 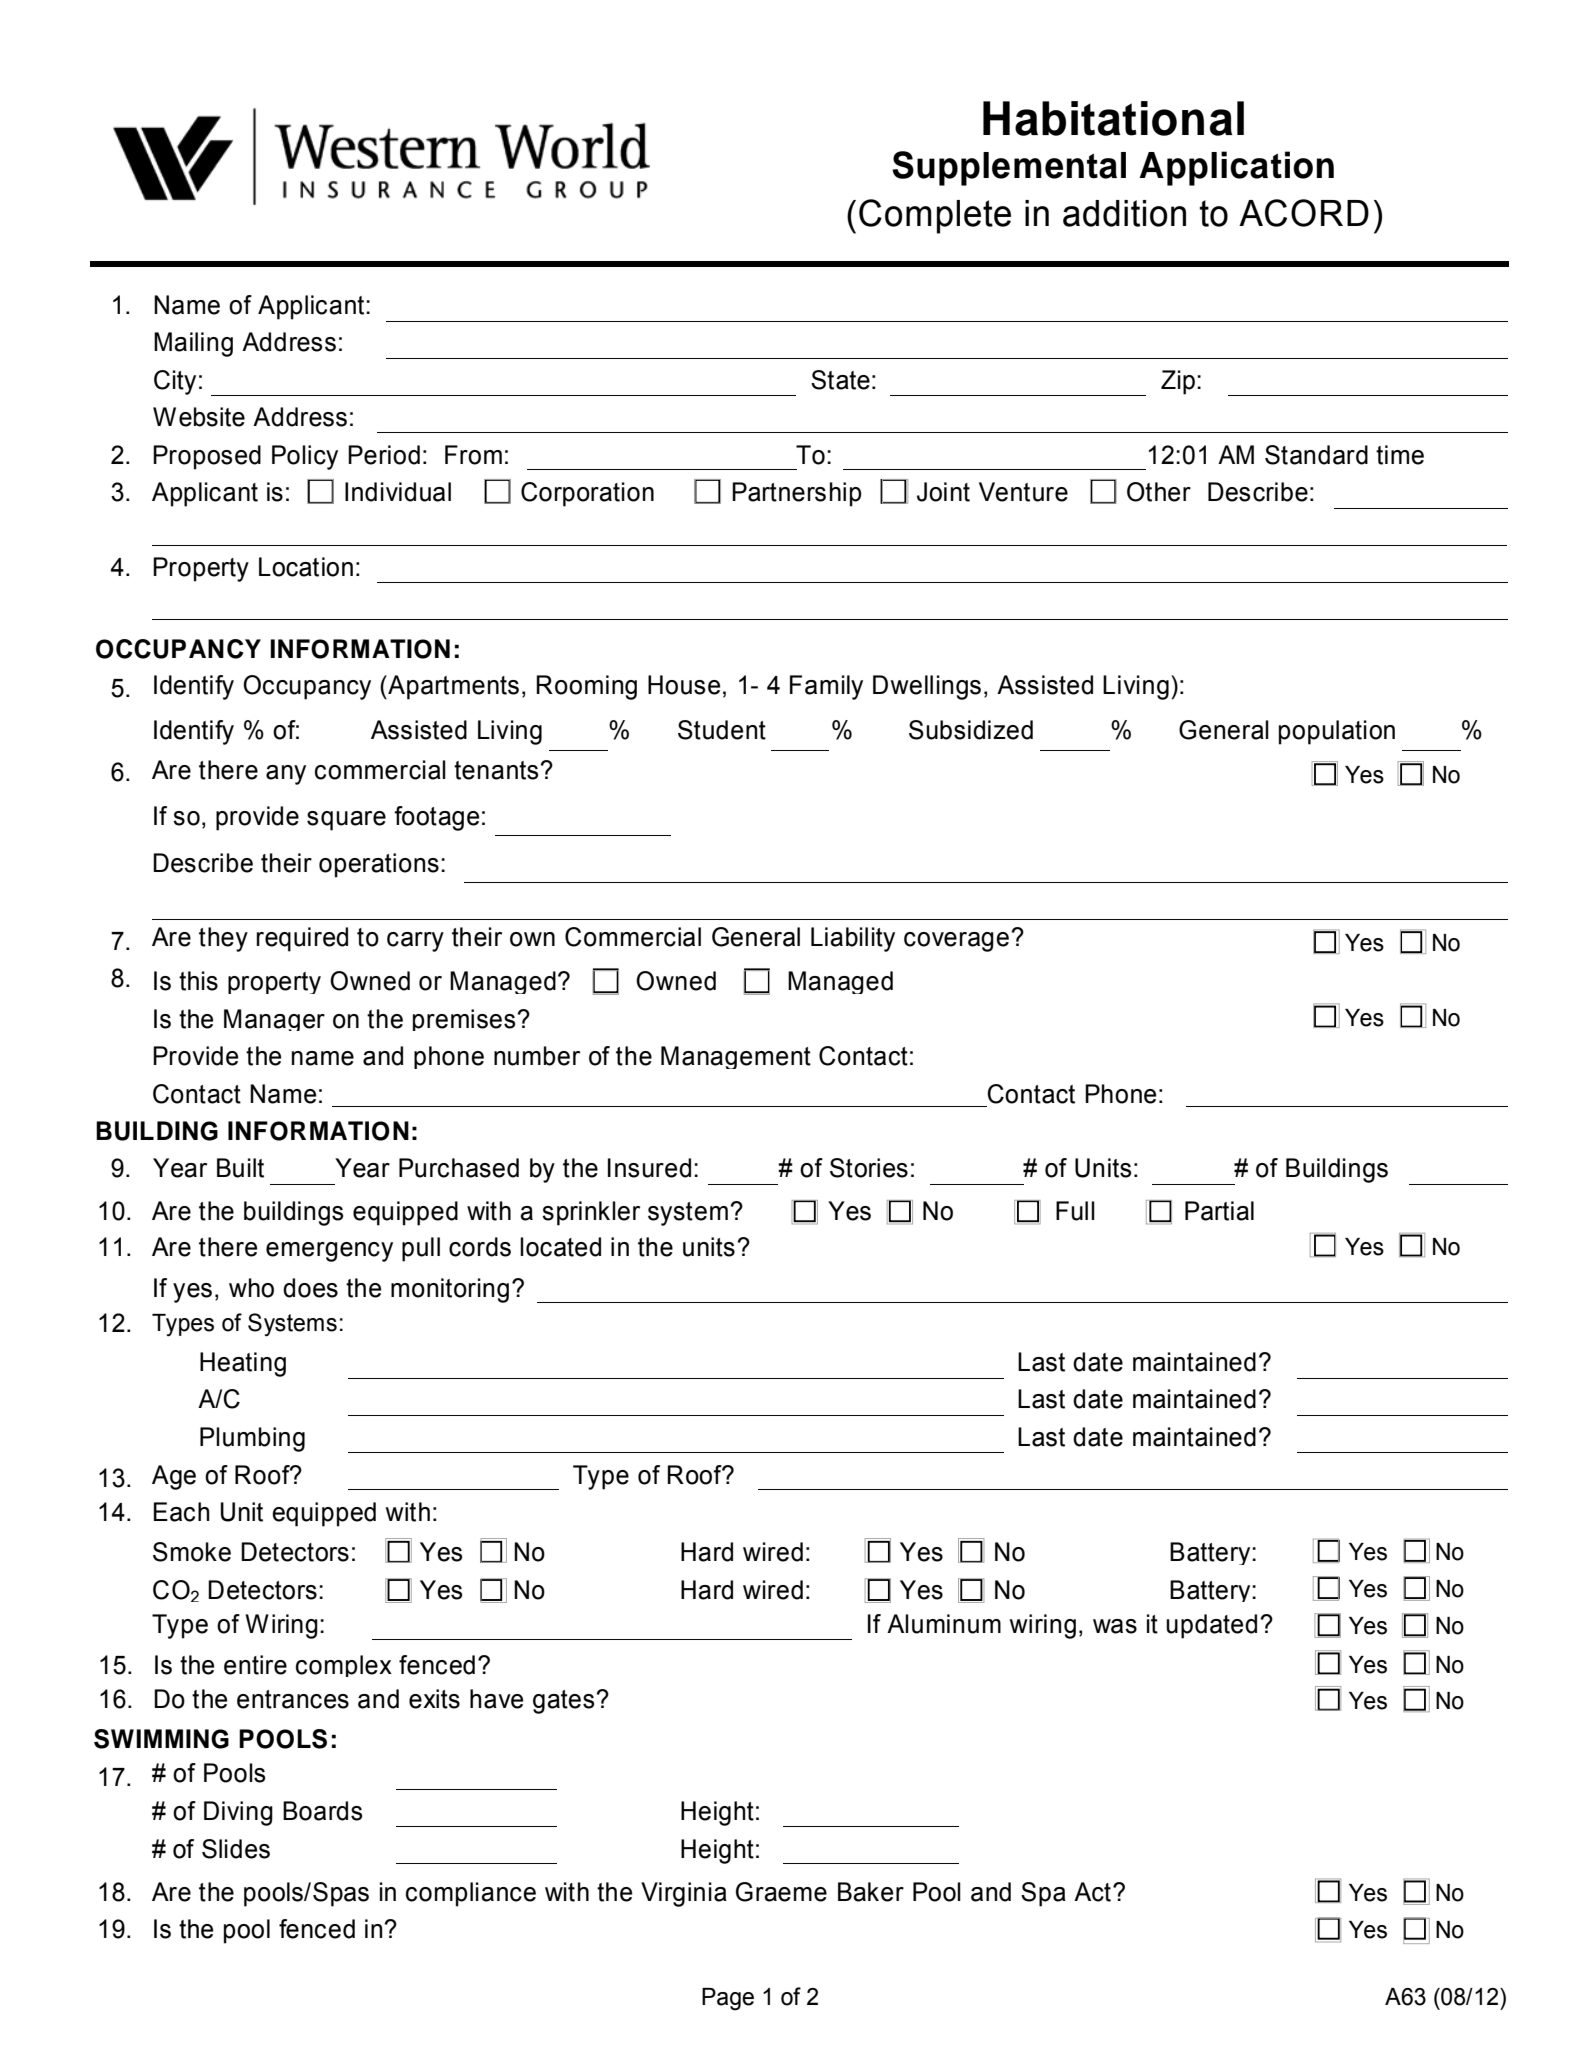 I want to click on population, so click(x=1337, y=732).
